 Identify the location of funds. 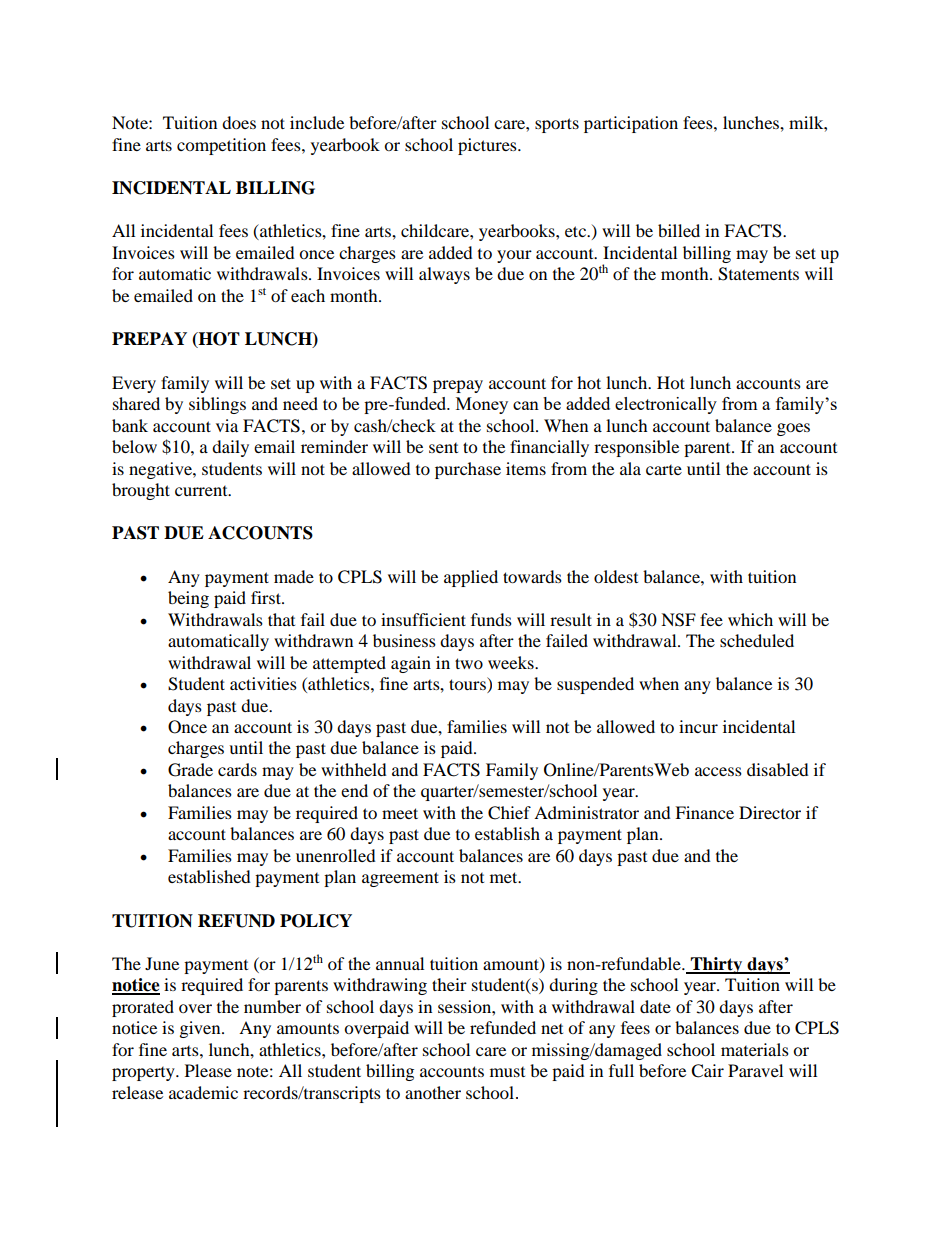
(491, 619).
